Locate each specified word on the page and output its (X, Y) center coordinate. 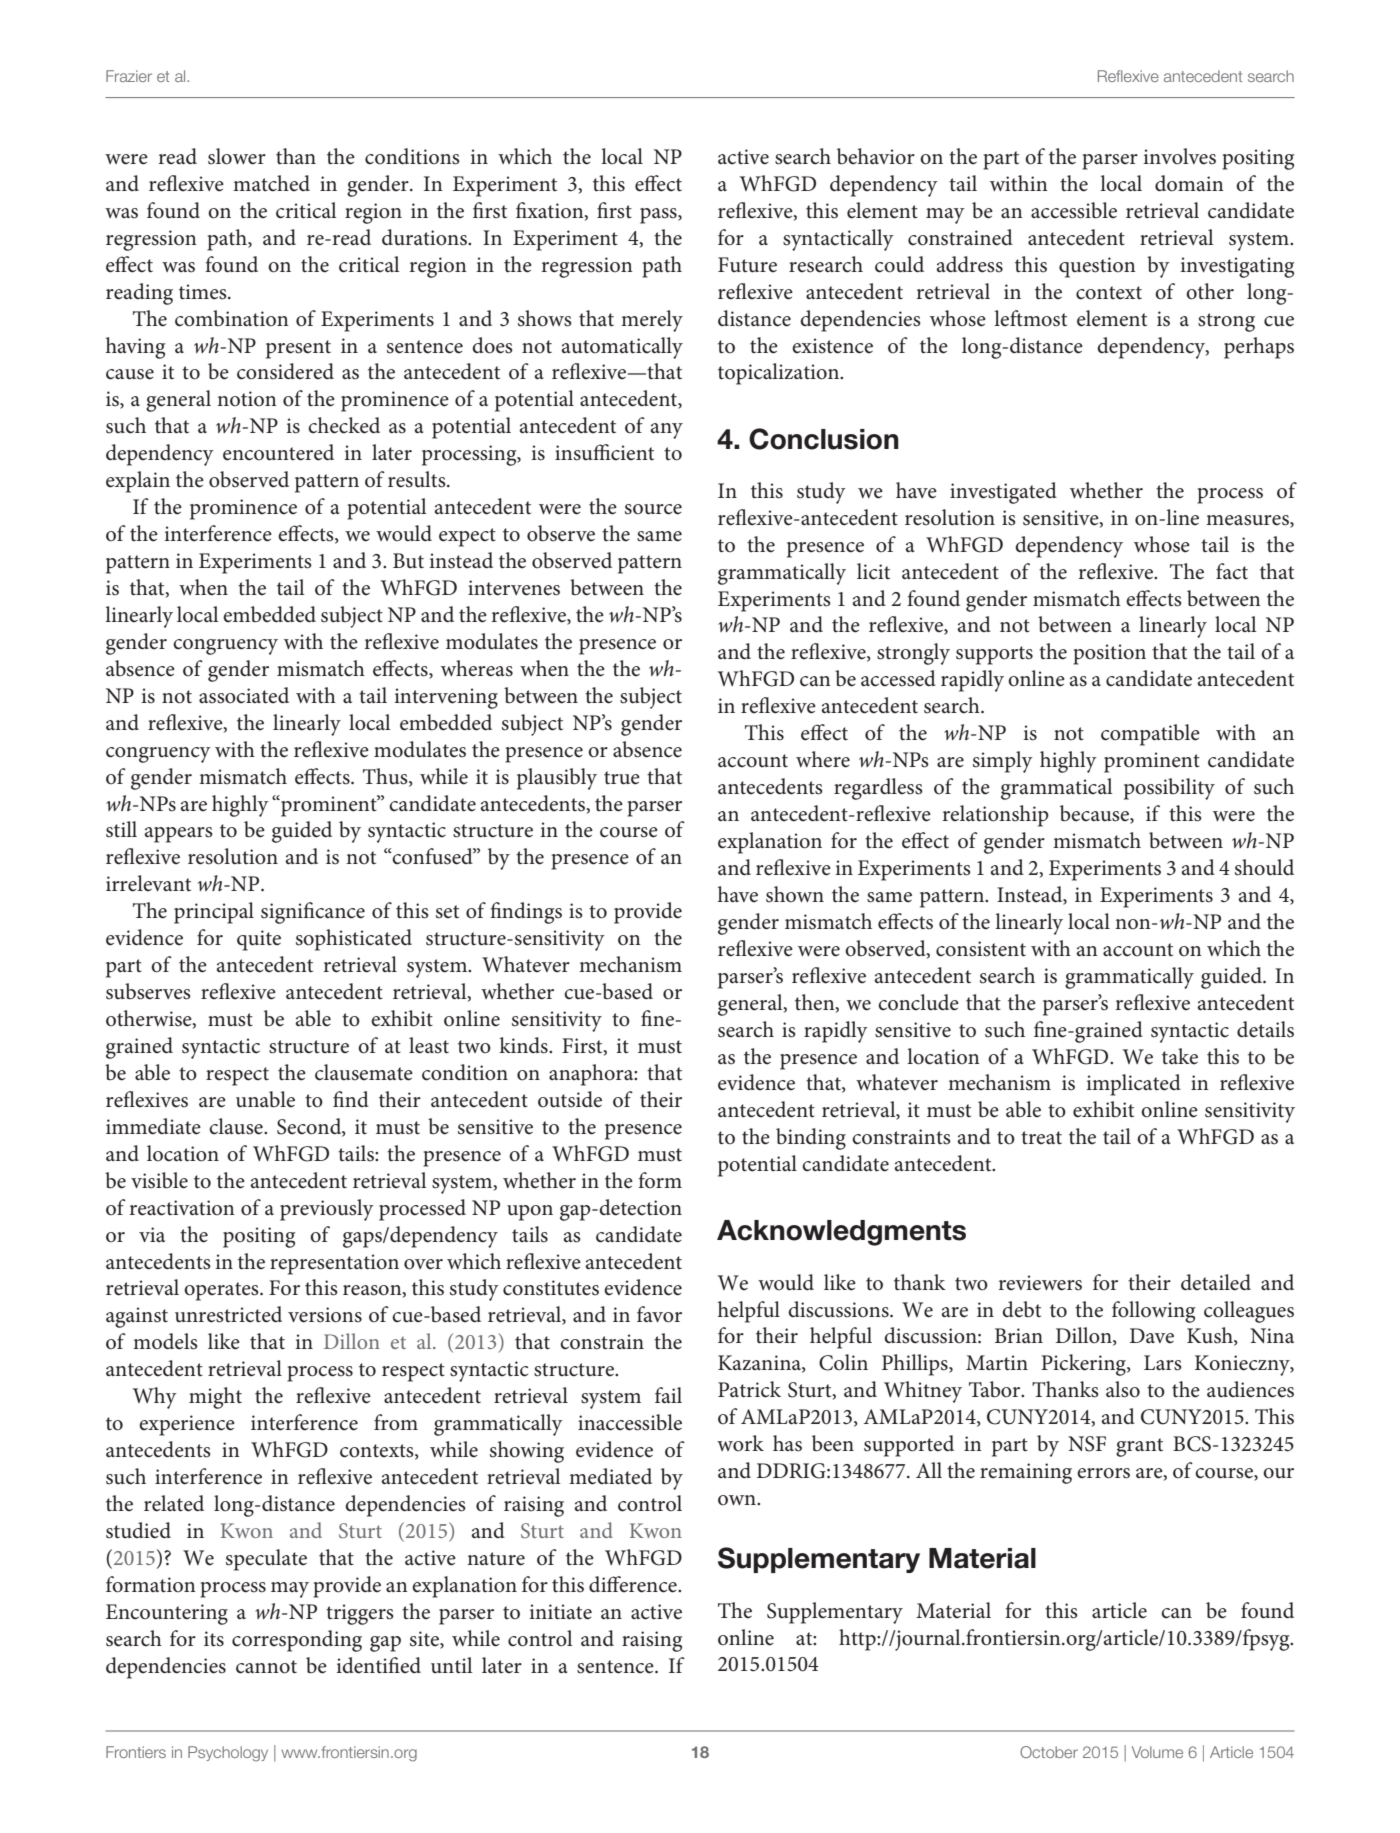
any (667, 431)
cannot (266, 1667)
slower (237, 156)
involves (1179, 156)
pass (659, 216)
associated (244, 695)
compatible (1150, 735)
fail (668, 1395)
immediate (153, 1126)
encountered (278, 452)
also (1123, 1389)
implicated (1133, 1085)
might (215, 1398)
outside (570, 1099)
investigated (1003, 493)
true (622, 778)
